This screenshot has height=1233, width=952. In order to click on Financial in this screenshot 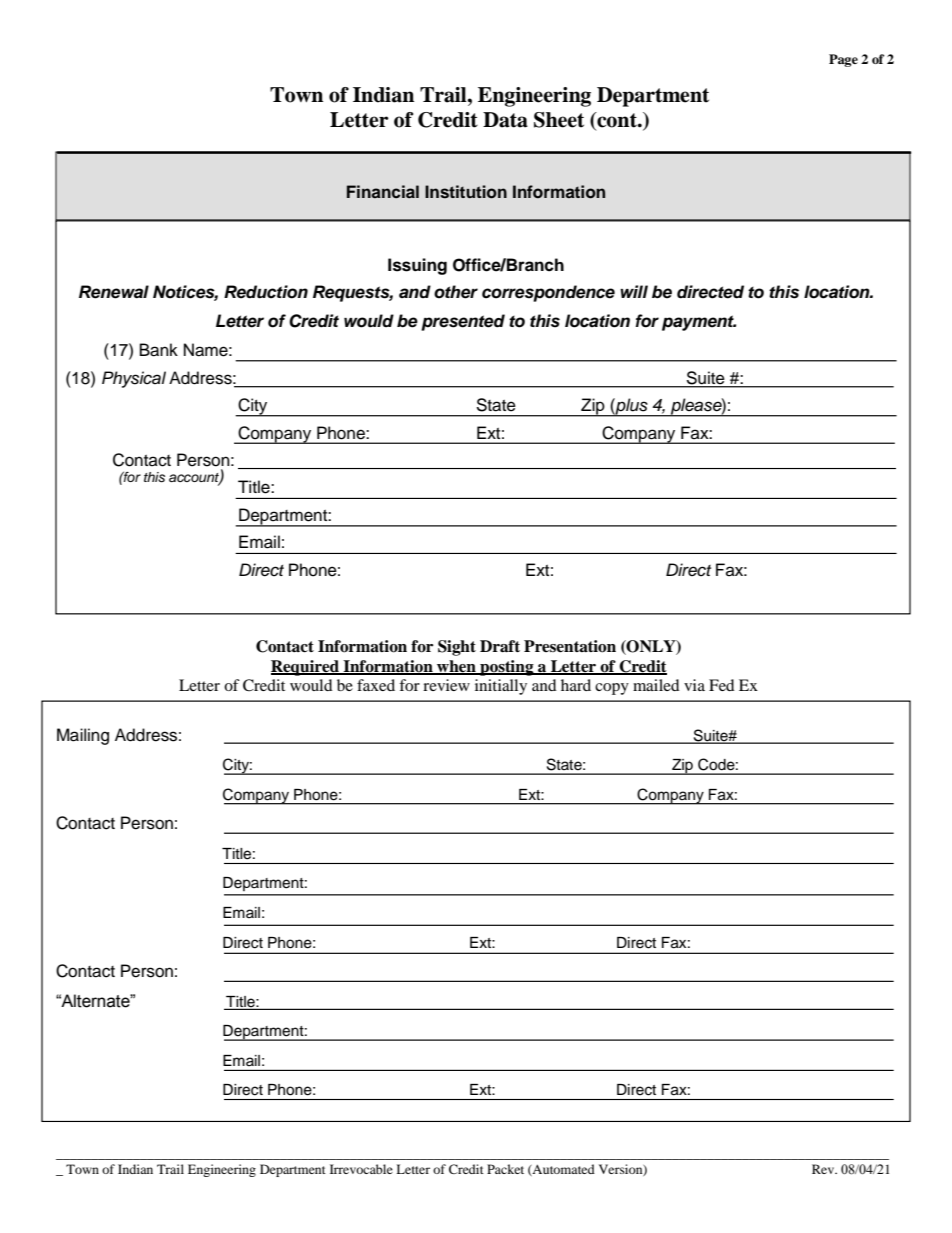, I will do `click(383, 191)`.
